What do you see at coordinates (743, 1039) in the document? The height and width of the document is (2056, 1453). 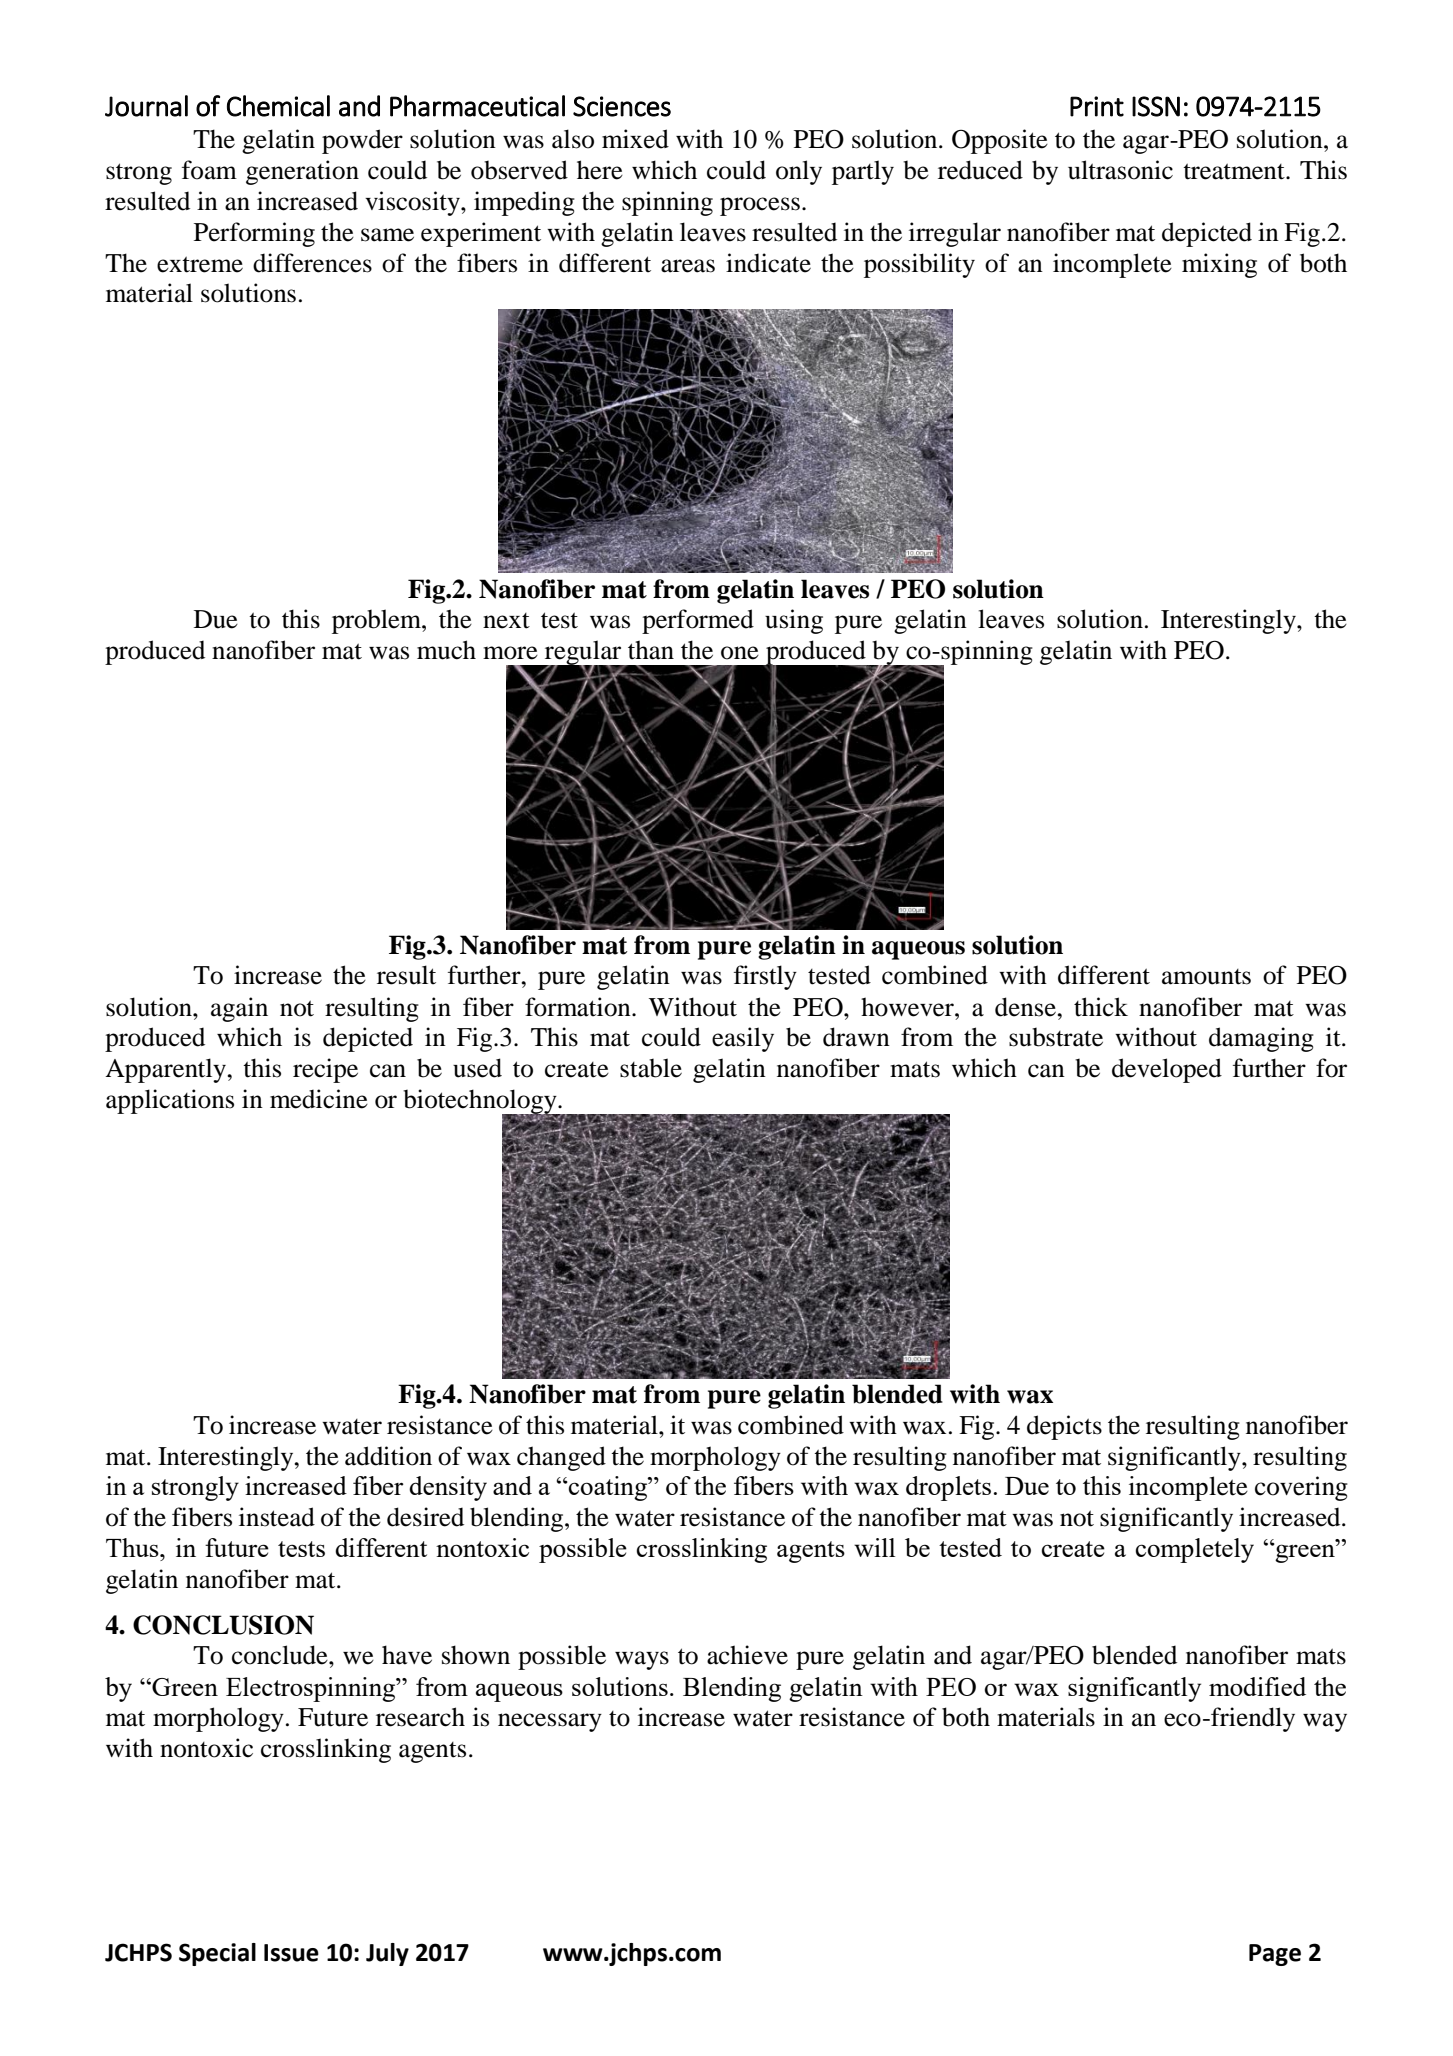 I see `easily` at bounding box center [743, 1039].
